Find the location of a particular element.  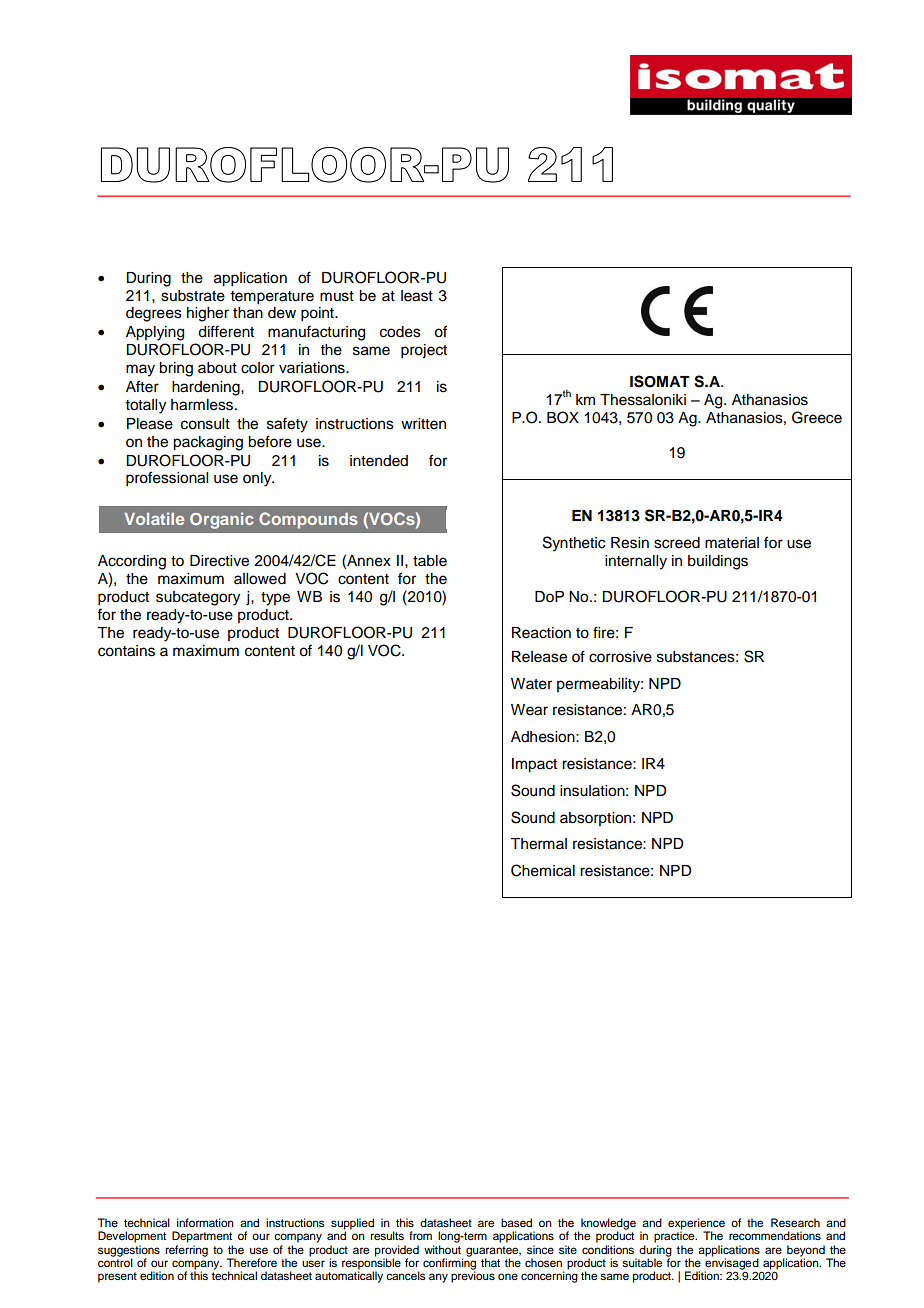

referring is located at coordinates (186, 1251).
